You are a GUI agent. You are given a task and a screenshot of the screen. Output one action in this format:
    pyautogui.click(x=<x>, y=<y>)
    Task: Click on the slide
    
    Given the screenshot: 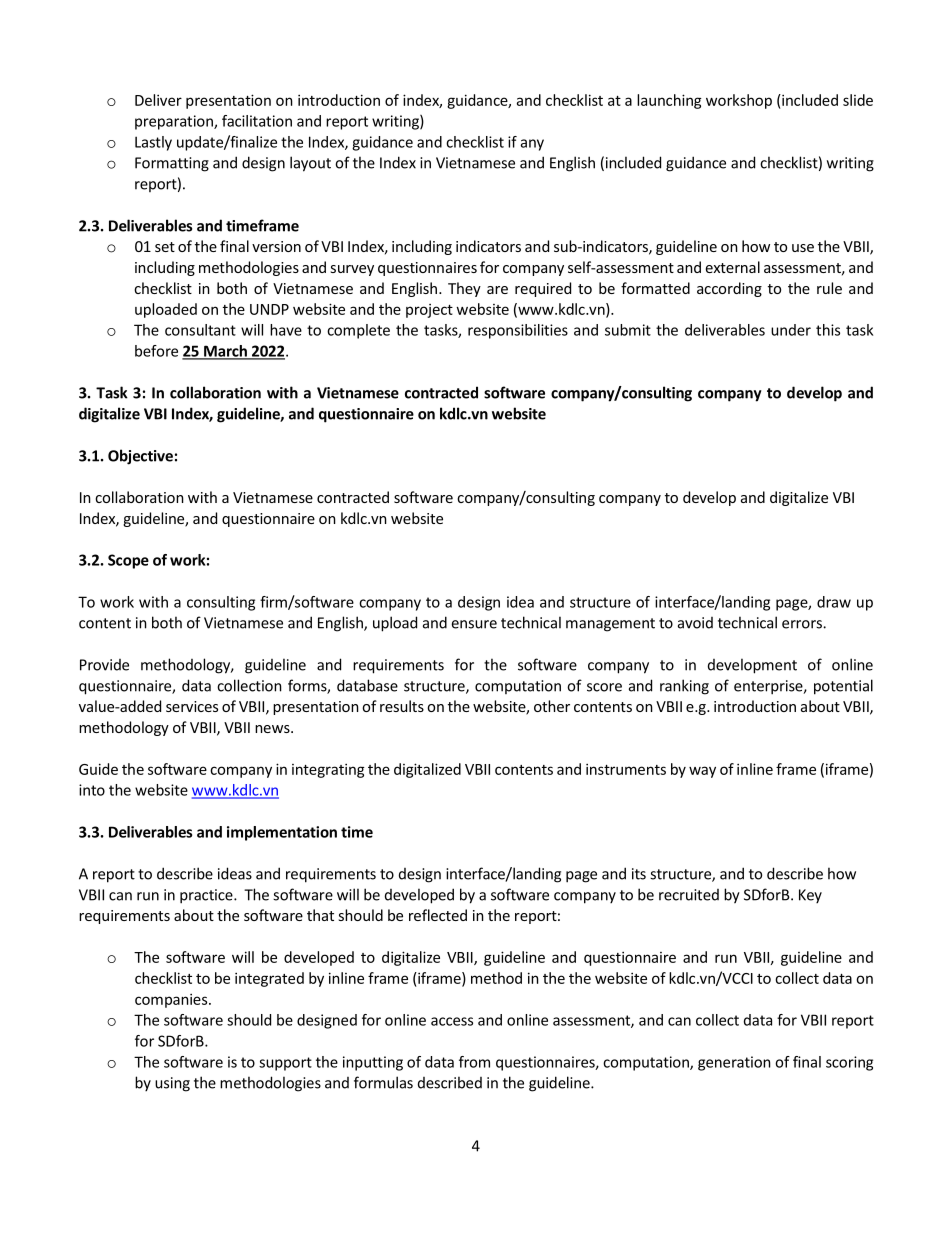 What is the action you would take?
    pyautogui.click(x=858, y=100)
